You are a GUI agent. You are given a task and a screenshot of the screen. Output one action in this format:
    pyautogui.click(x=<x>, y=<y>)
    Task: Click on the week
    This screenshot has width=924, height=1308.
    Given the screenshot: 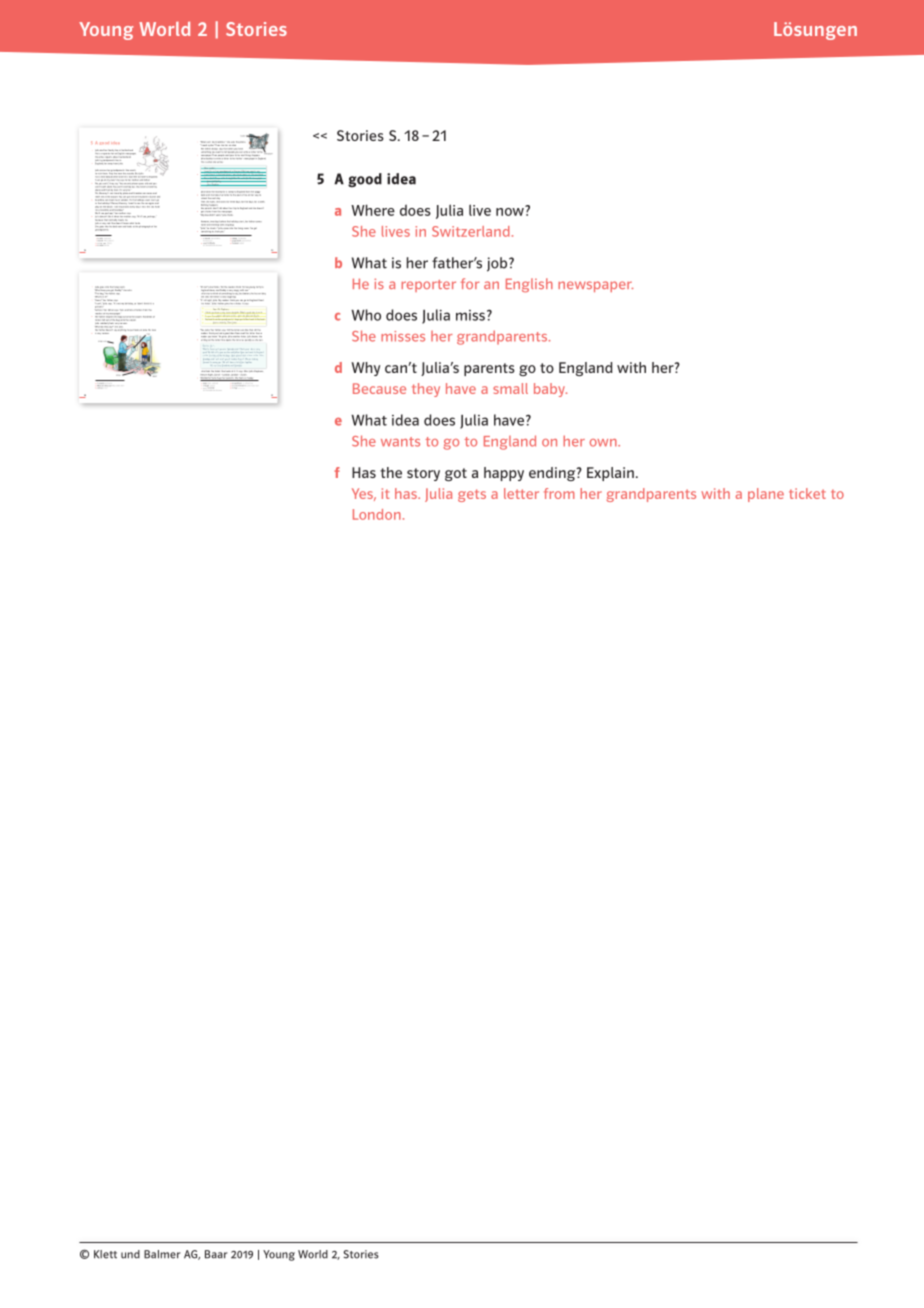 What is the action you would take?
    pyautogui.click(x=262, y=202)
